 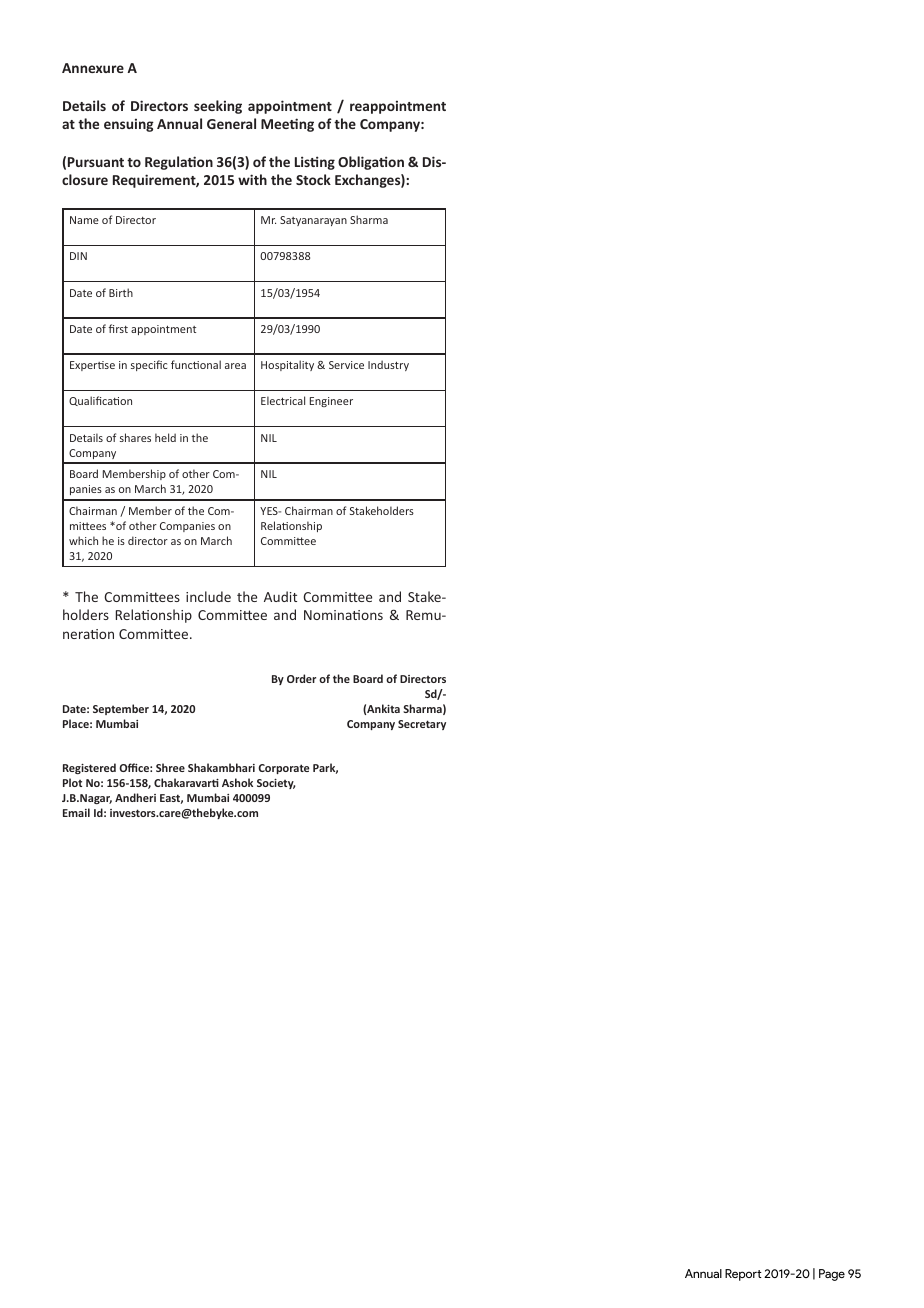 What do you see at coordinates (179, 163) in the screenshot?
I see `Regulation` at bounding box center [179, 163].
